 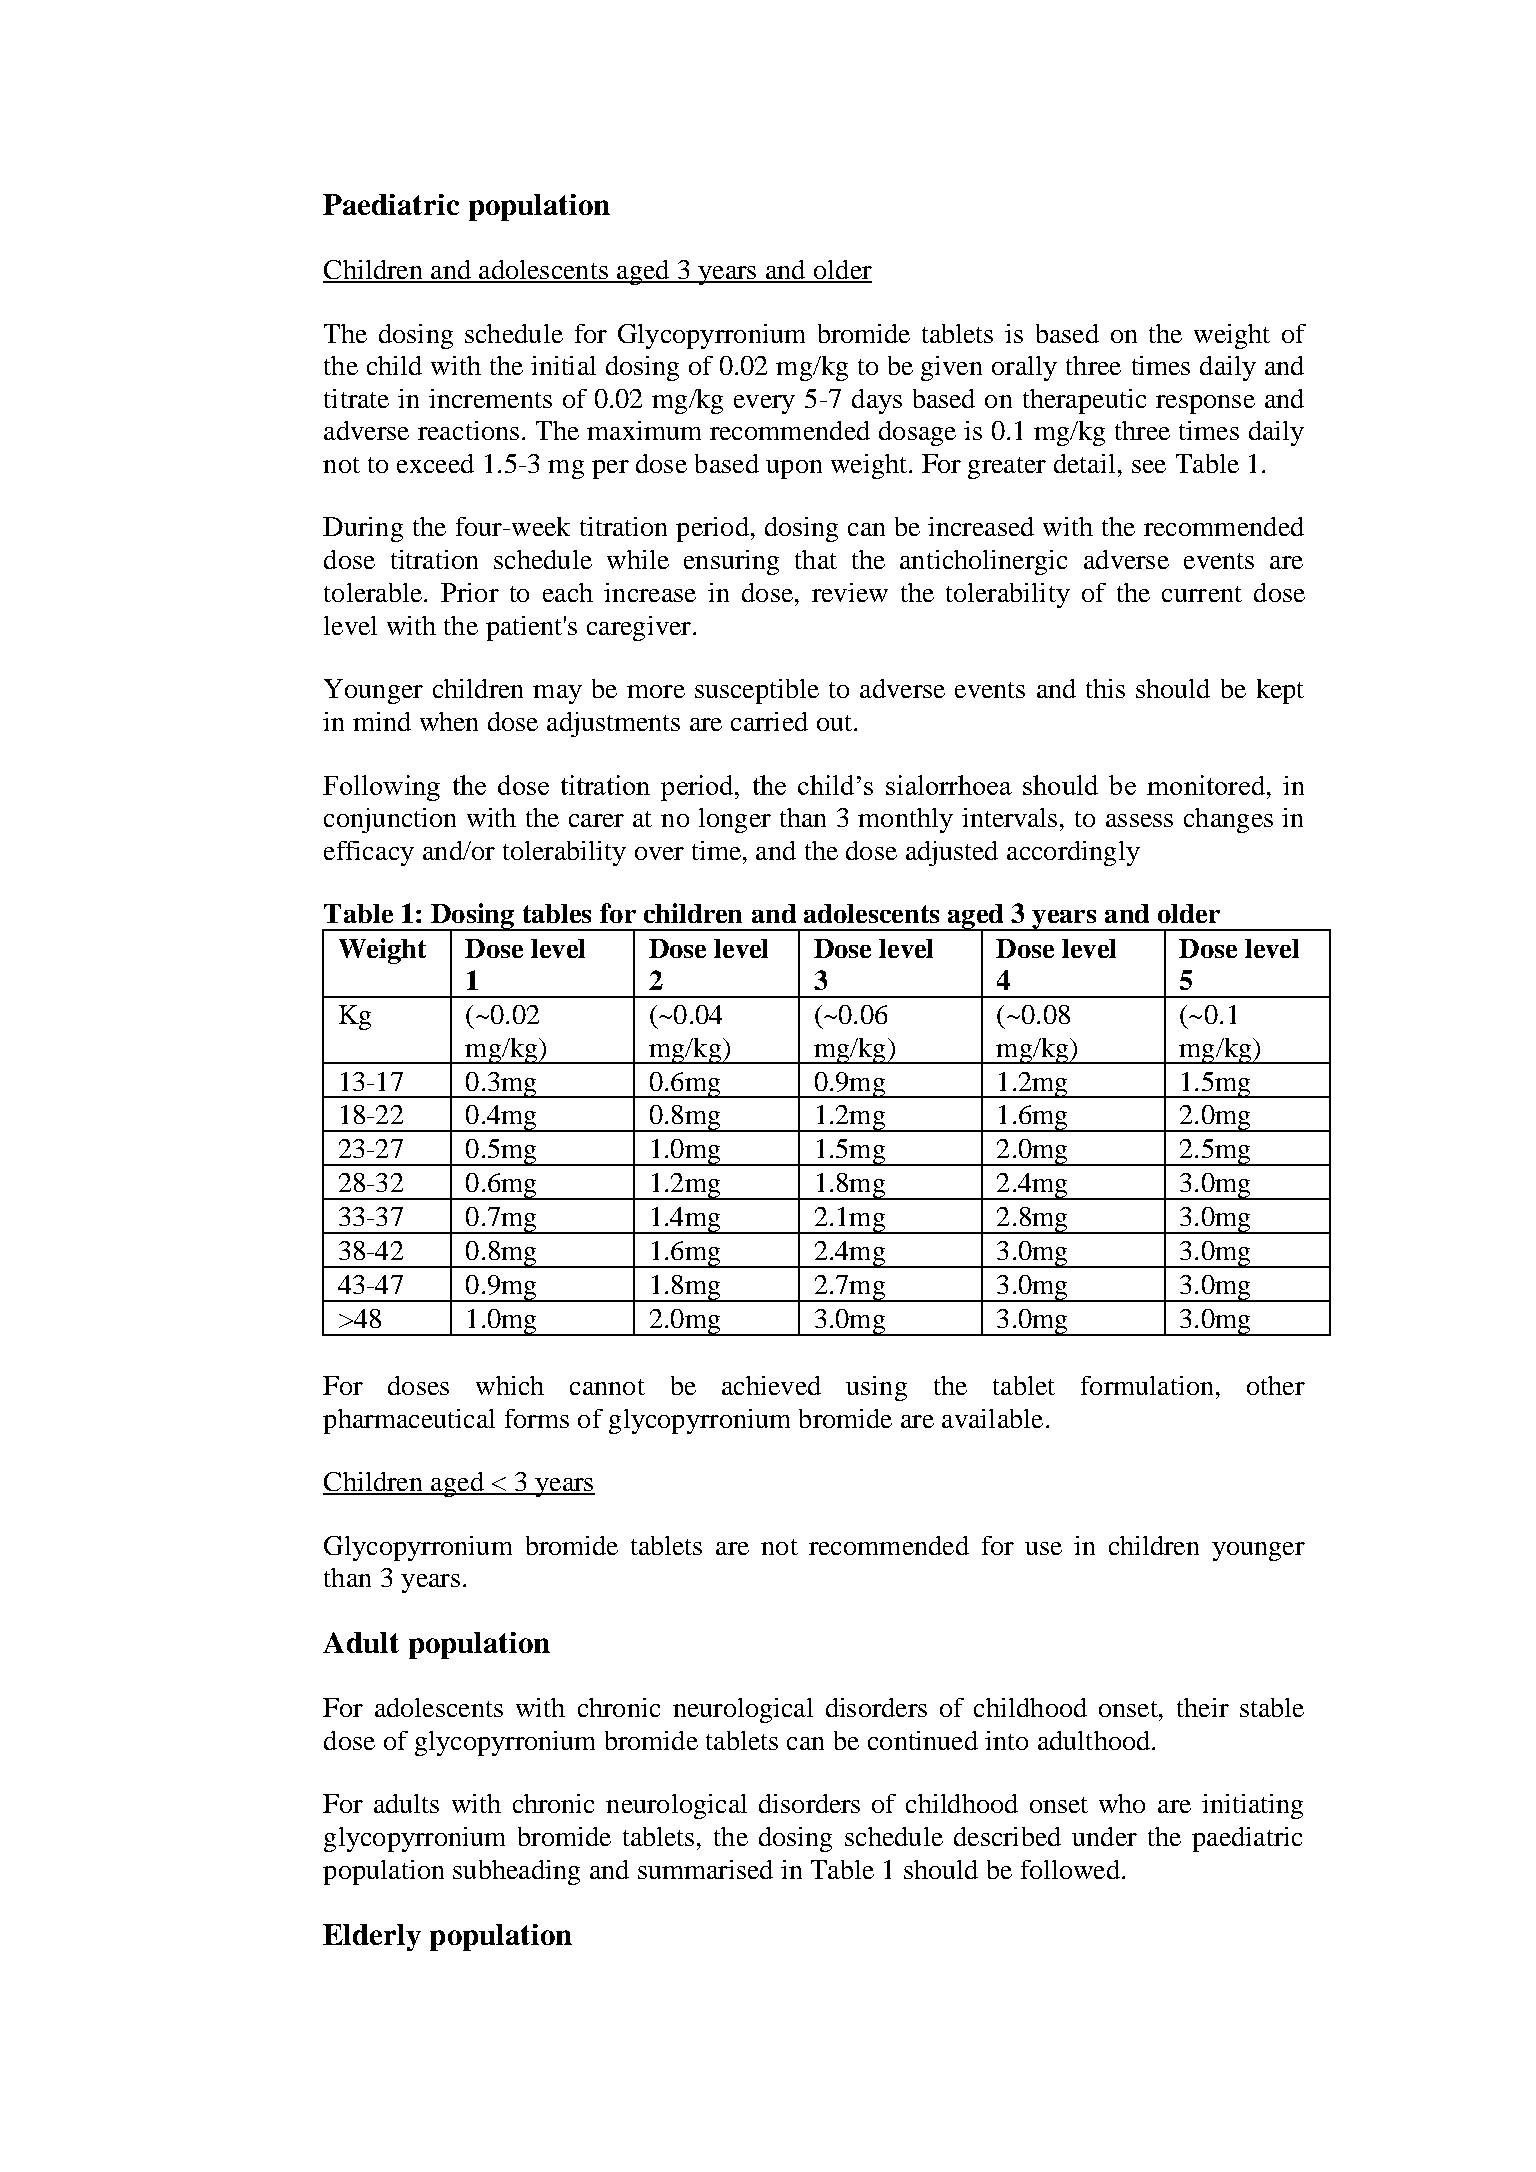 What do you see at coordinates (516, 1872) in the image?
I see `subheading` at bounding box center [516, 1872].
